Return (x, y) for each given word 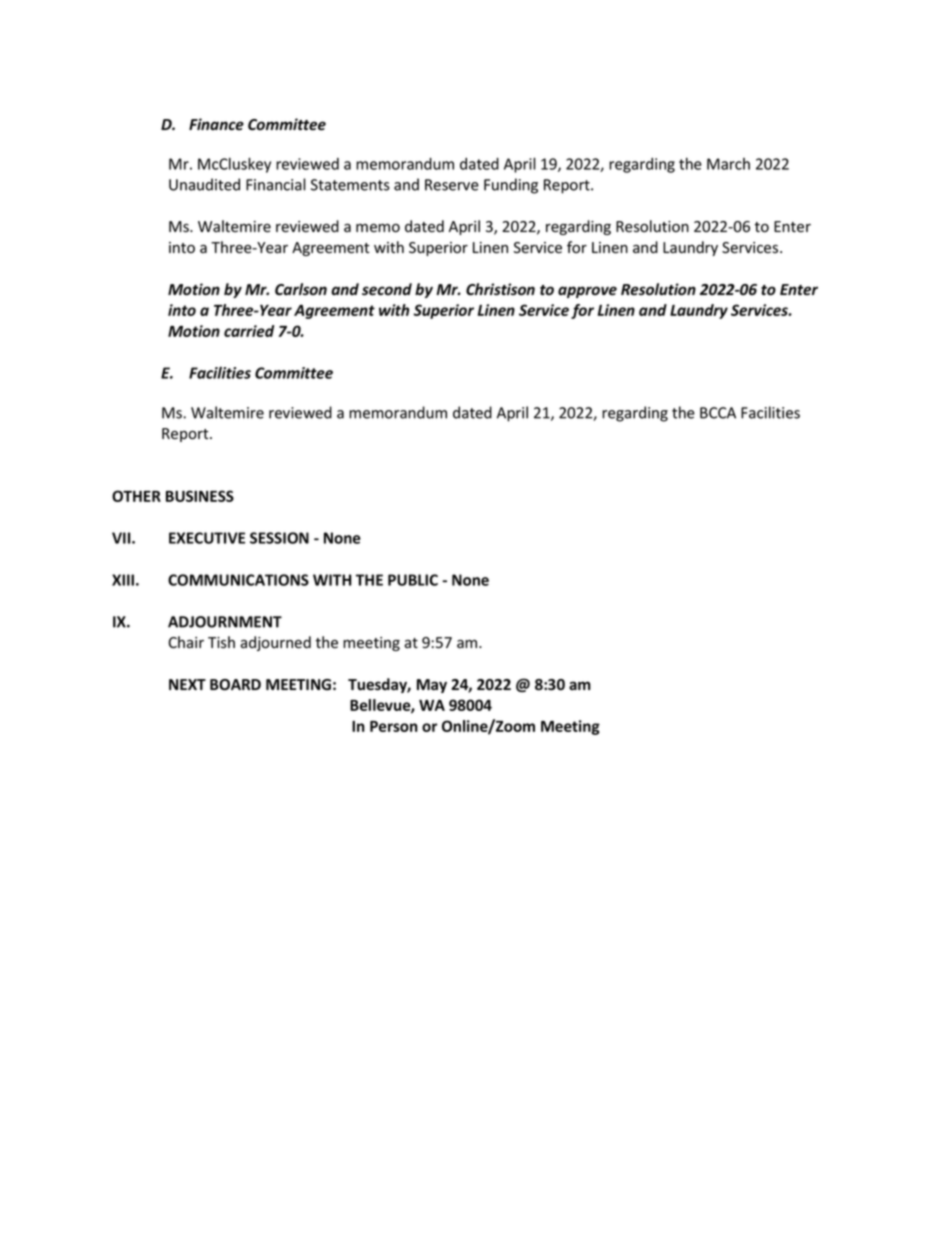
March (728, 164)
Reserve (452, 185)
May (432, 686)
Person (394, 726)
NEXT (187, 684)
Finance (216, 124)
